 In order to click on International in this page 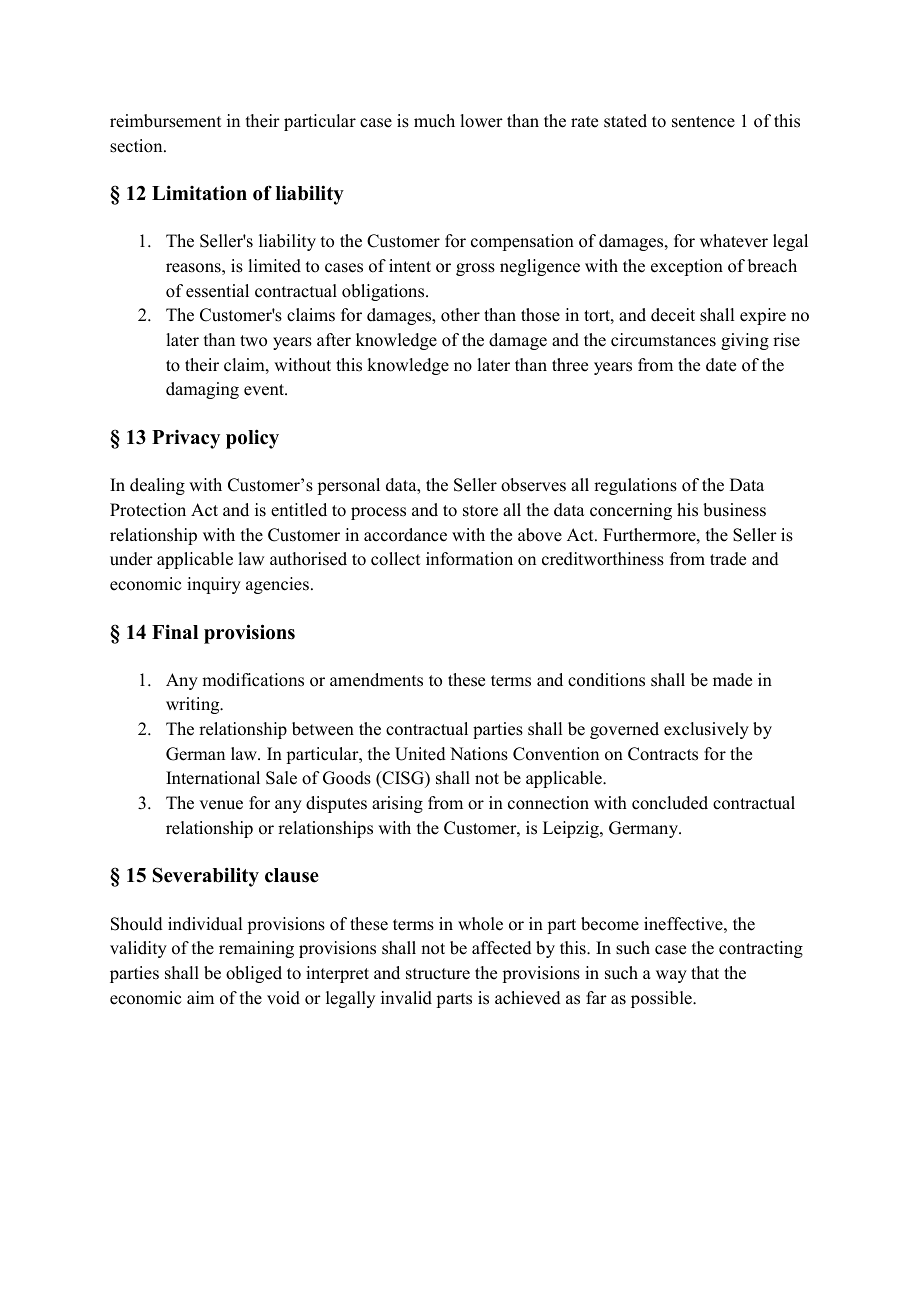, I will do `click(213, 778)`.
